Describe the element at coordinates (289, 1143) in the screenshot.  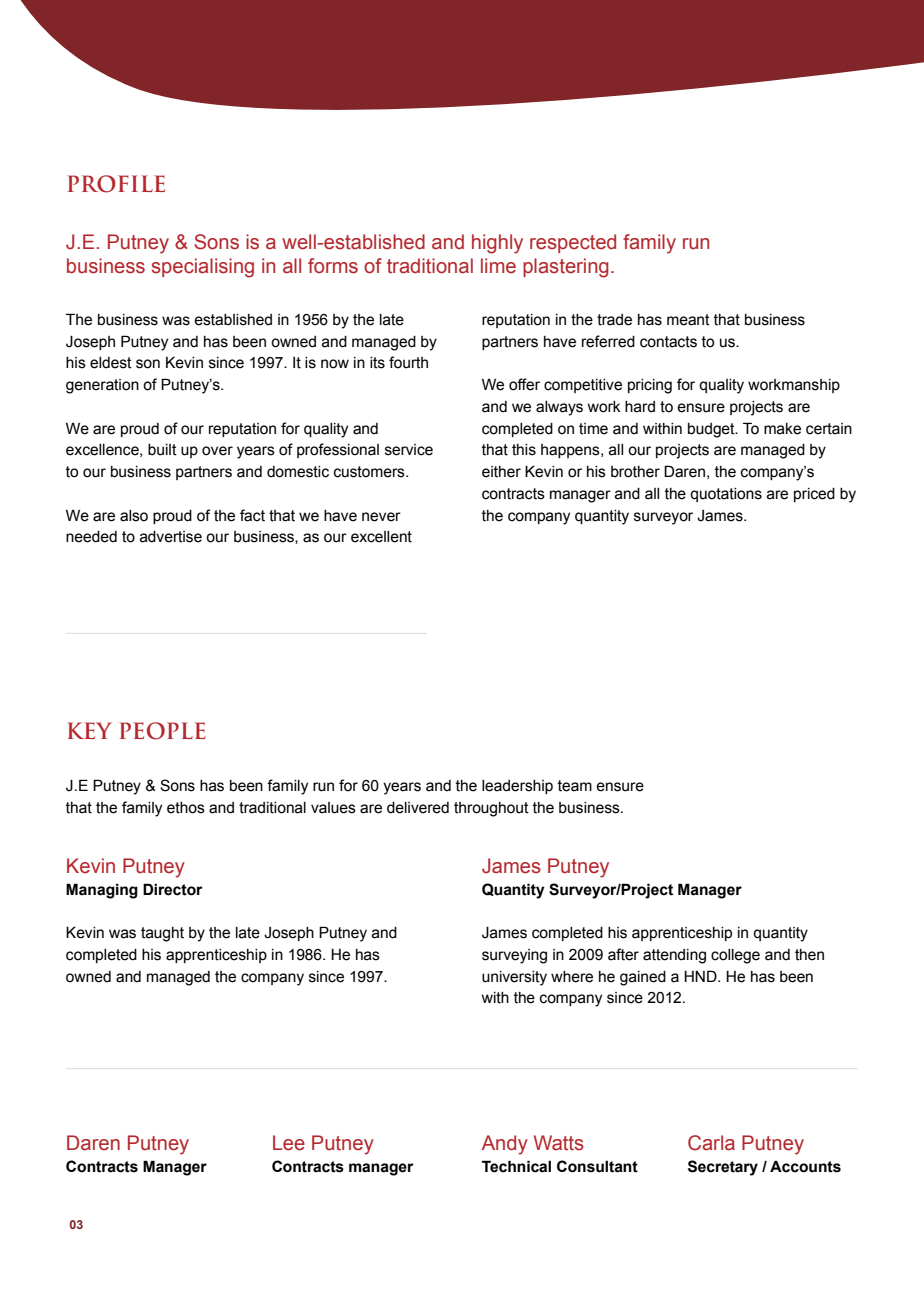
I see `Lee` at that location.
